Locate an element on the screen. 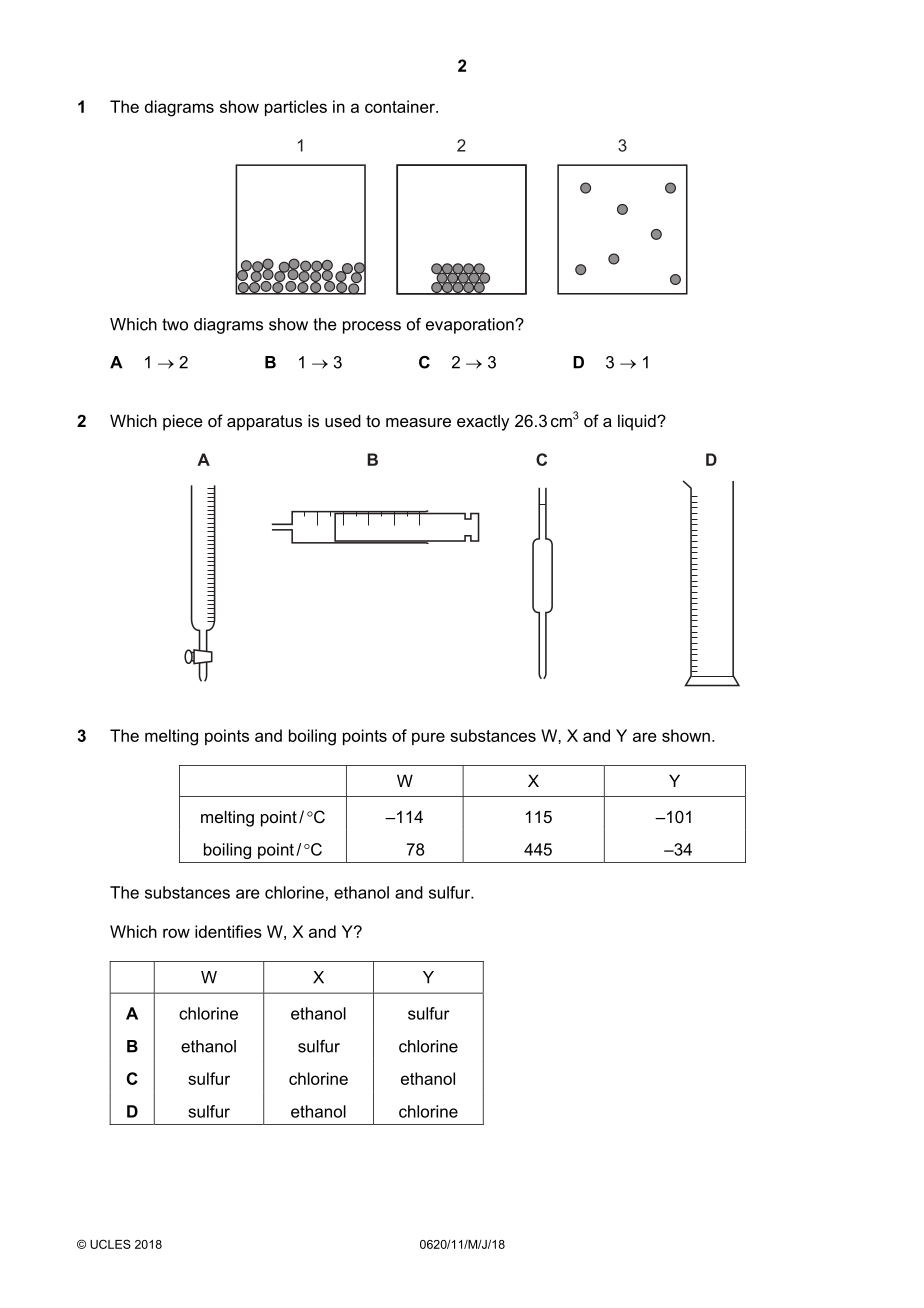 This screenshot has width=924, height=1308. liquid is located at coordinates (638, 422).
